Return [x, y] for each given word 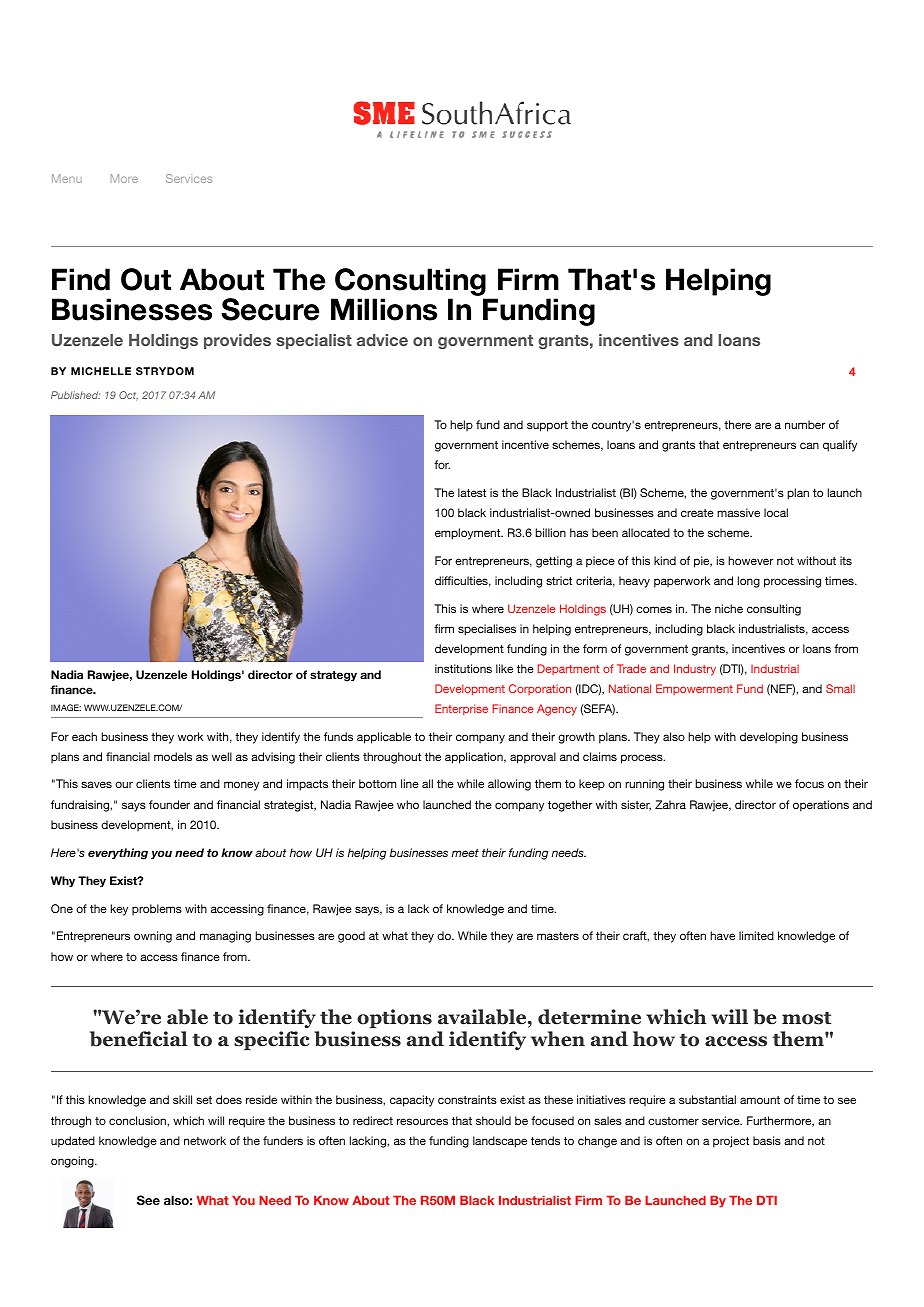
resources [422, 1121]
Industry [695, 670]
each [84, 736]
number [805, 424]
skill [182, 1099]
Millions [384, 309]
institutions [463, 668]
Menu [67, 178]
